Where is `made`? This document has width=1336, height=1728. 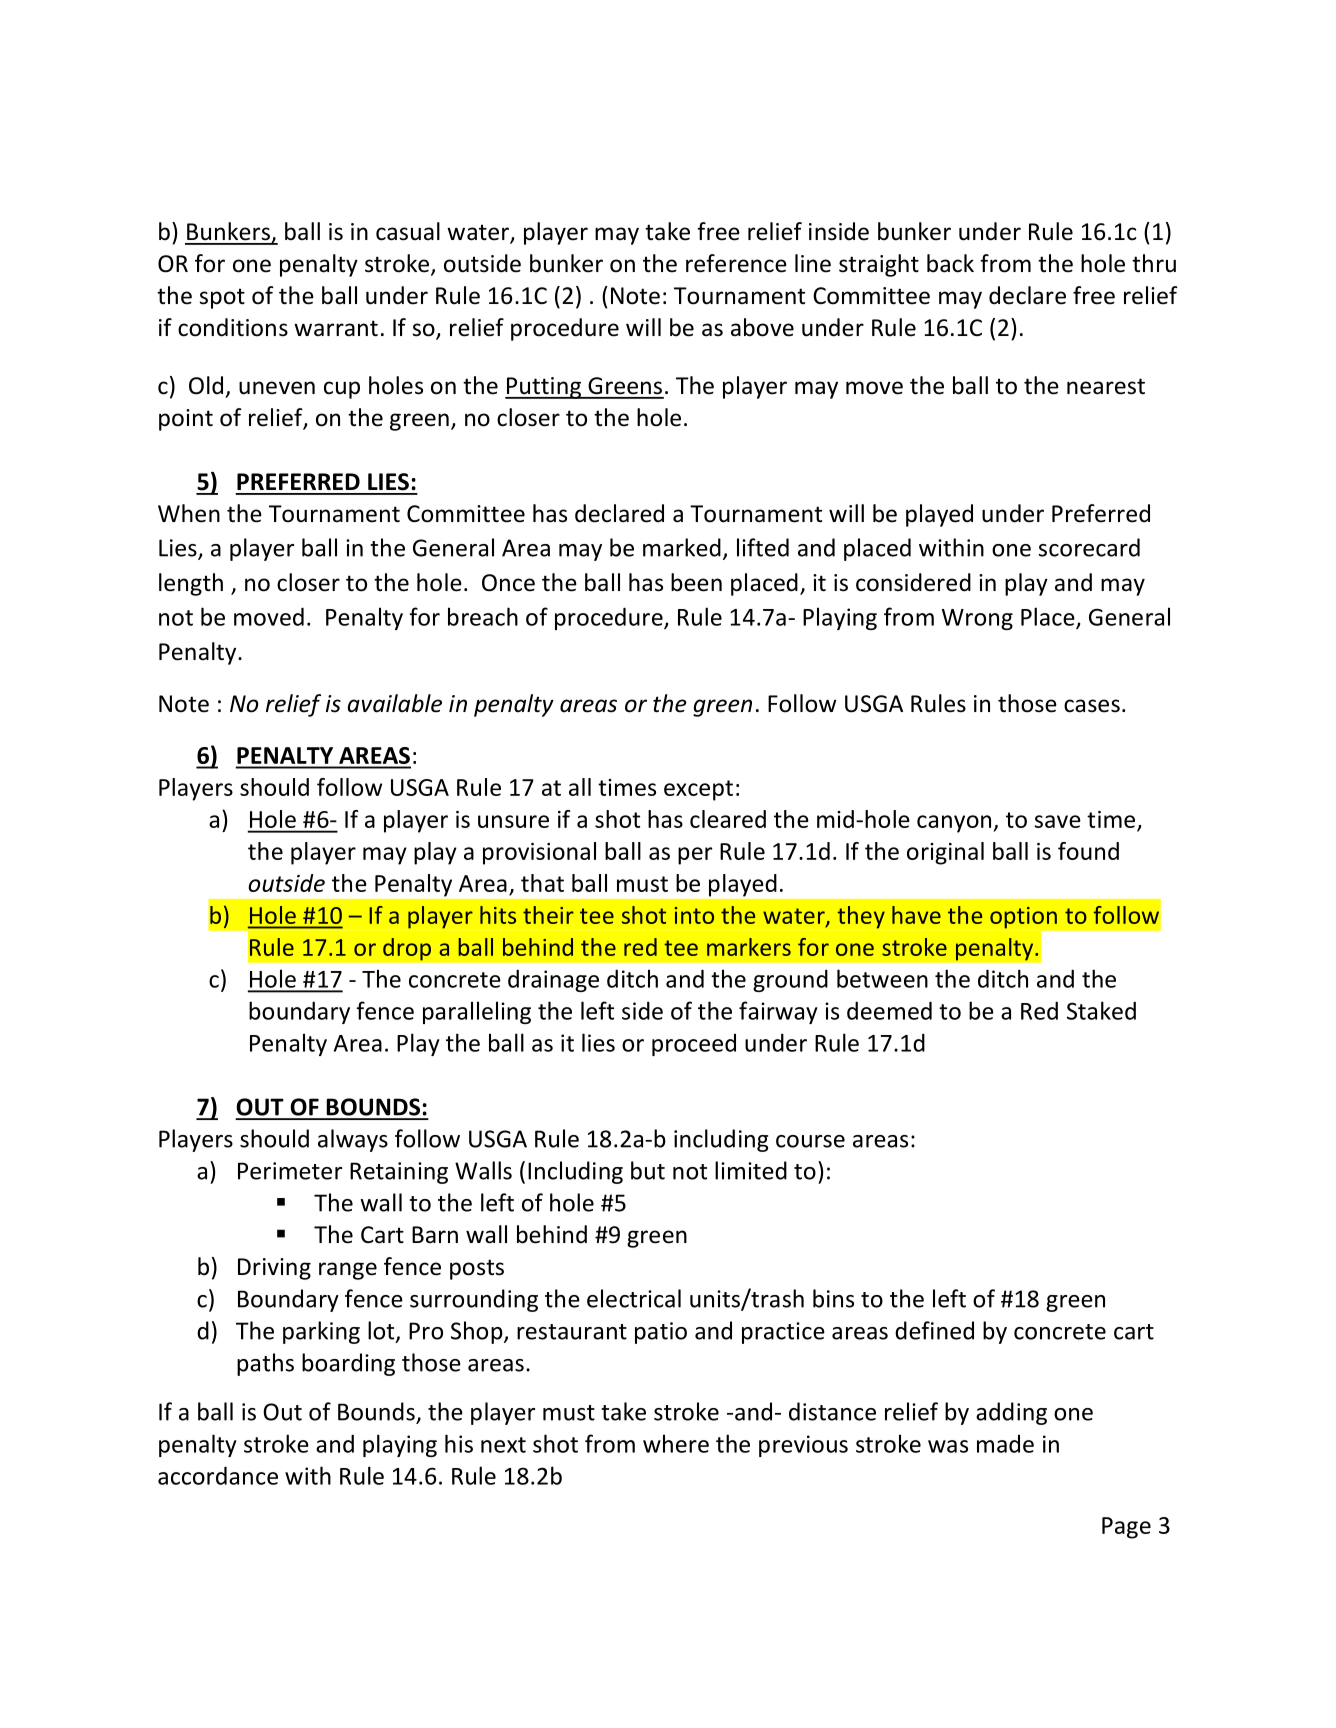
made is located at coordinates (1005, 1444).
